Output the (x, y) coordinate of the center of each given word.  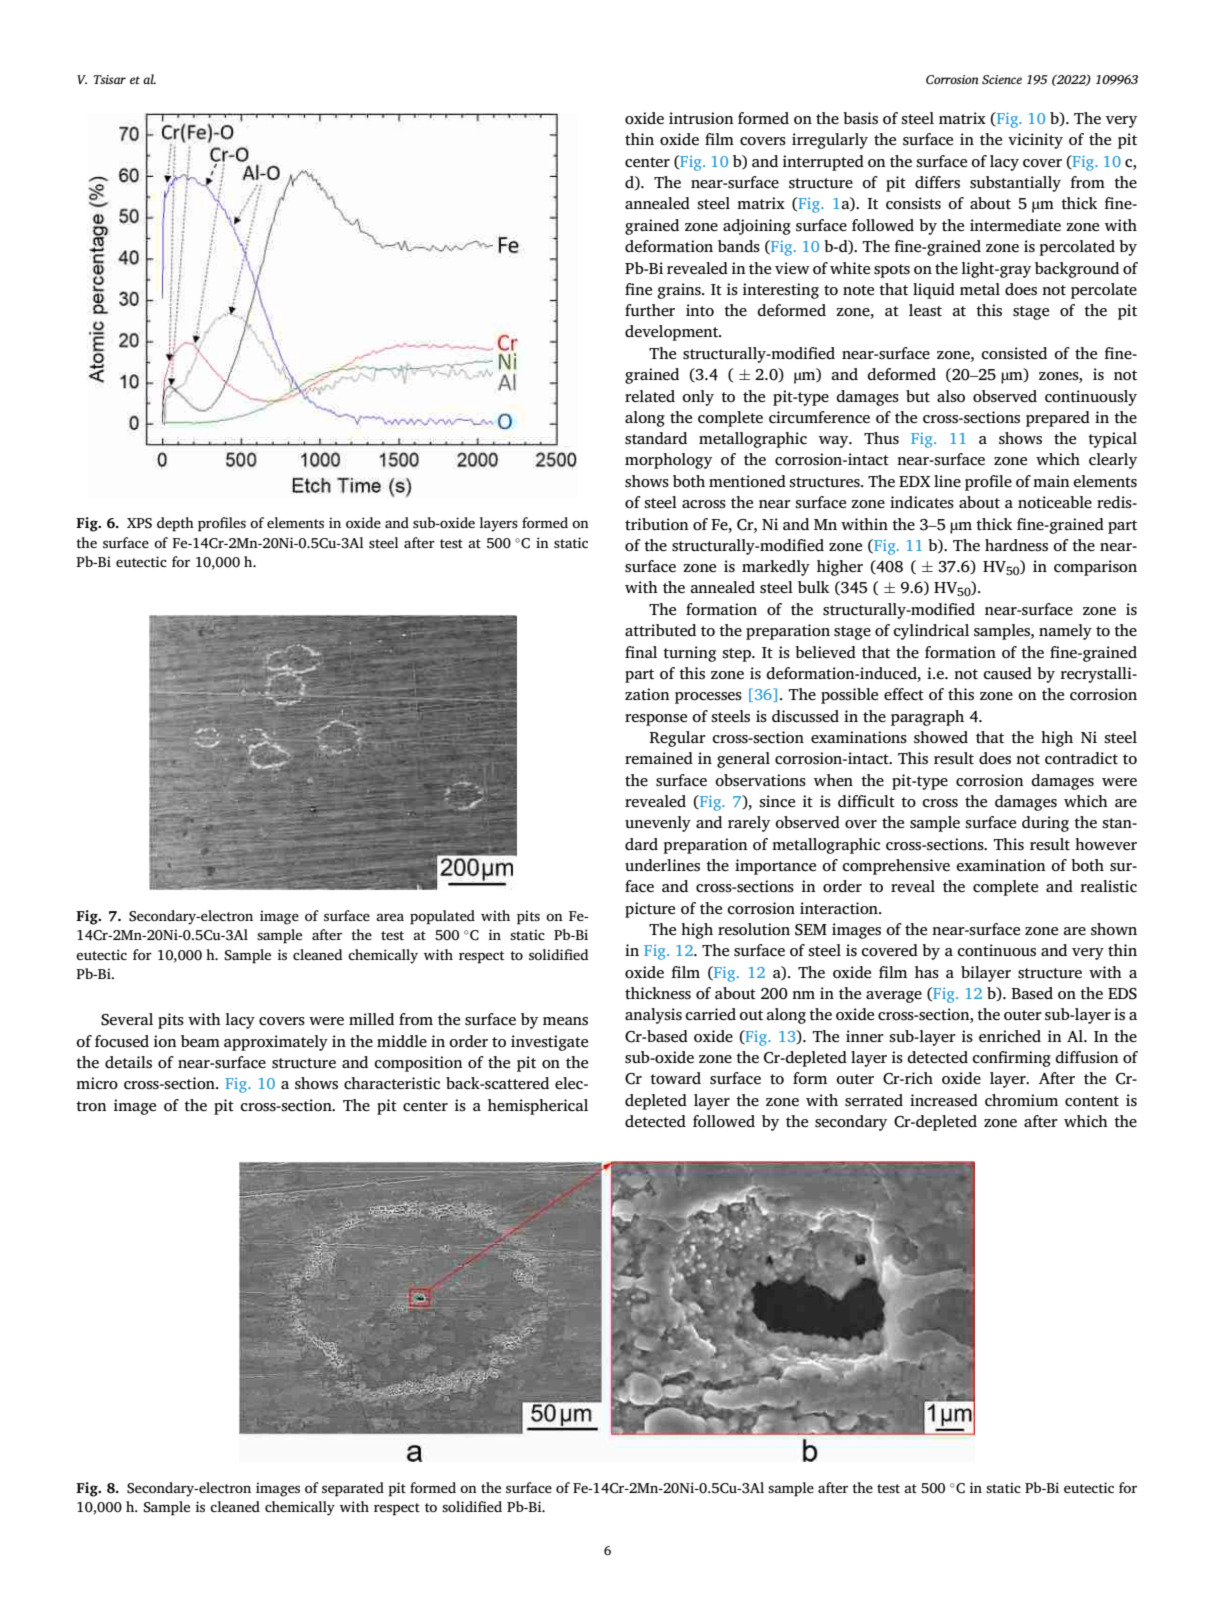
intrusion (701, 118)
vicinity (1035, 141)
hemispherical (538, 1107)
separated (353, 1489)
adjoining (757, 227)
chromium (1021, 1100)
